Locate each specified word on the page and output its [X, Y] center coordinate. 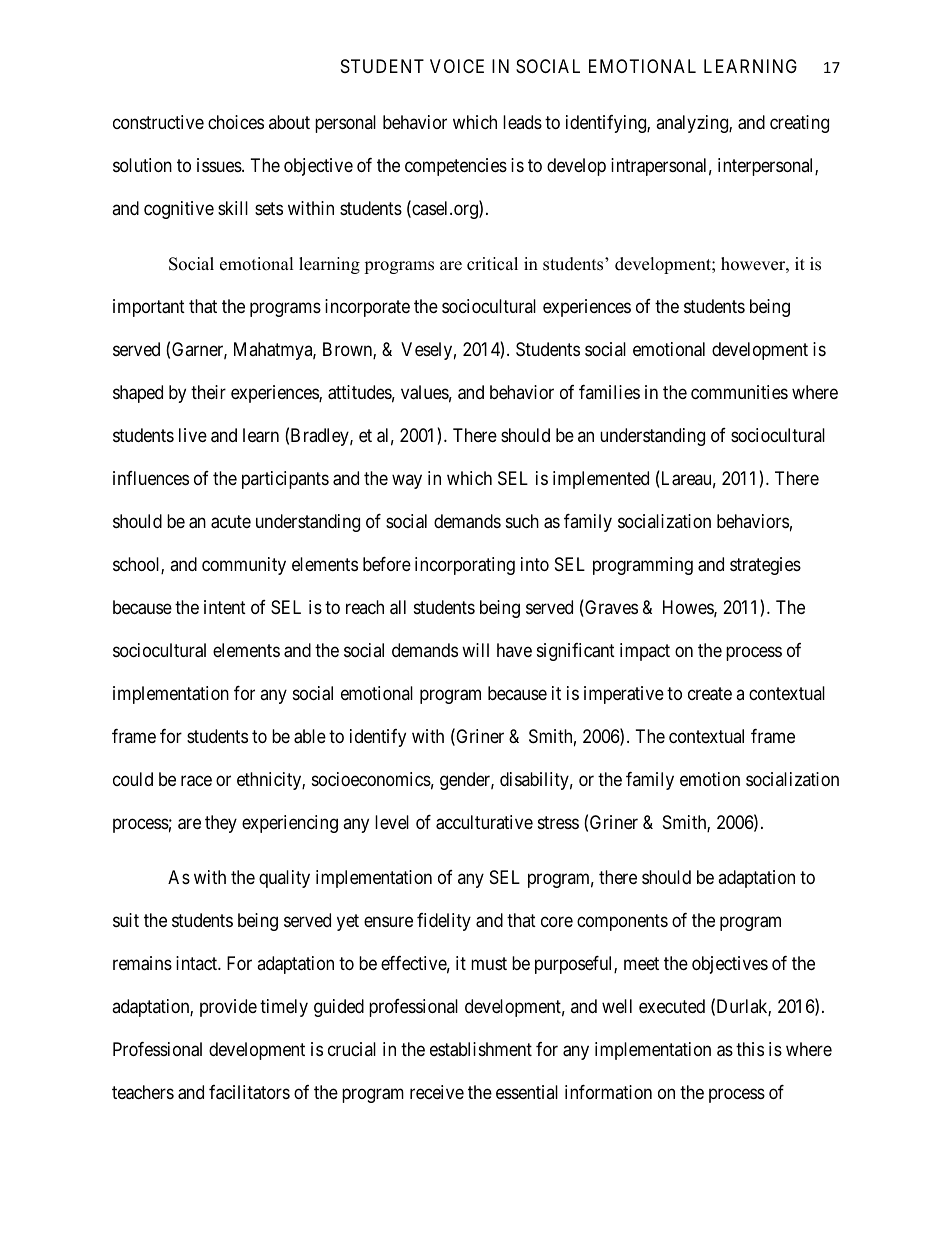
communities [739, 392]
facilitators [249, 1092]
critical [492, 264]
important [149, 308]
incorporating [465, 566]
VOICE [457, 66]
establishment [481, 1049]
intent [225, 607]
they [221, 824]
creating [799, 124]
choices [236, 122]
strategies [765, 566]
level [392, 822]
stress [558, 822]
